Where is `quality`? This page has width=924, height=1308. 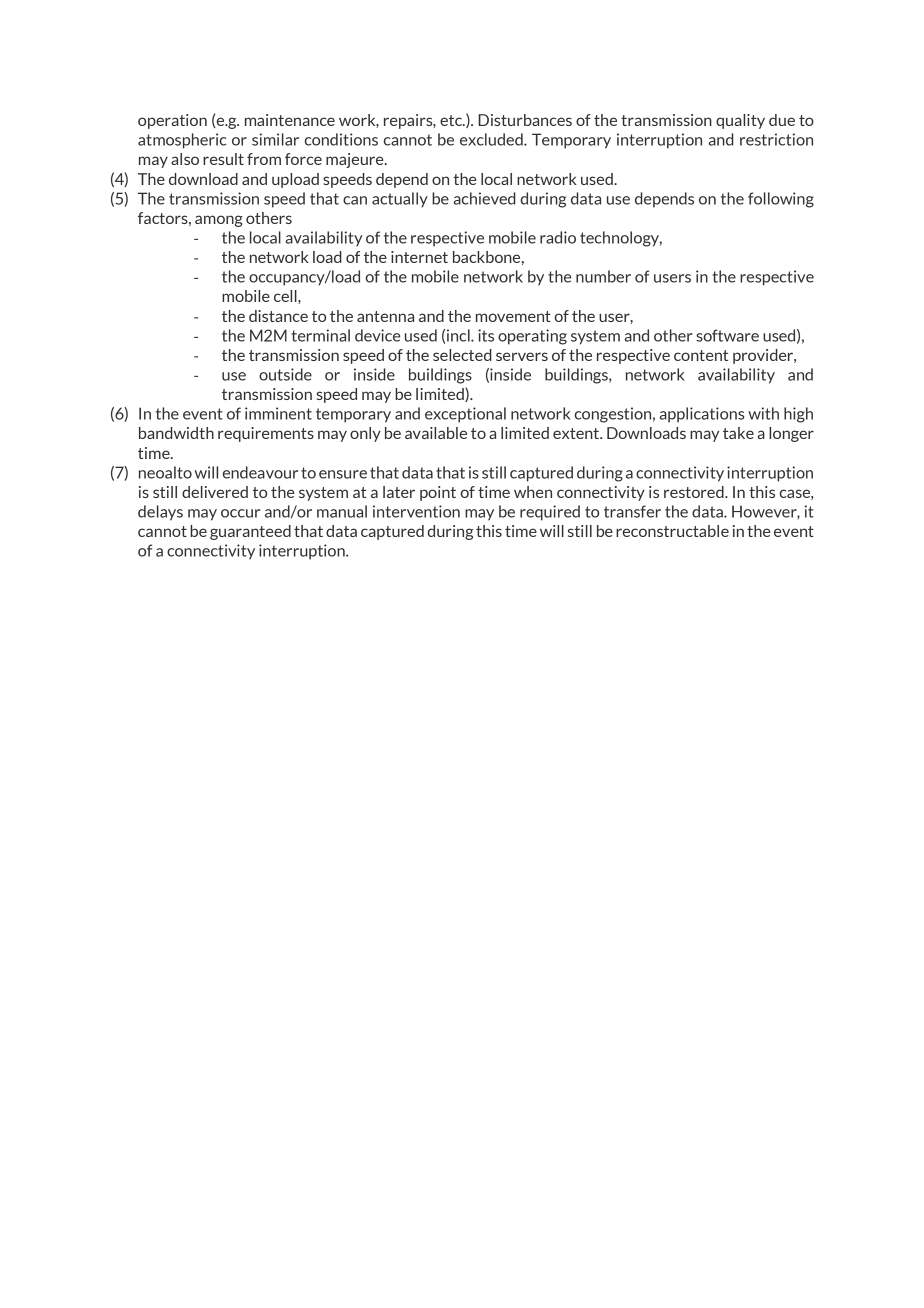
quality is located at coordinates (740, 121).
